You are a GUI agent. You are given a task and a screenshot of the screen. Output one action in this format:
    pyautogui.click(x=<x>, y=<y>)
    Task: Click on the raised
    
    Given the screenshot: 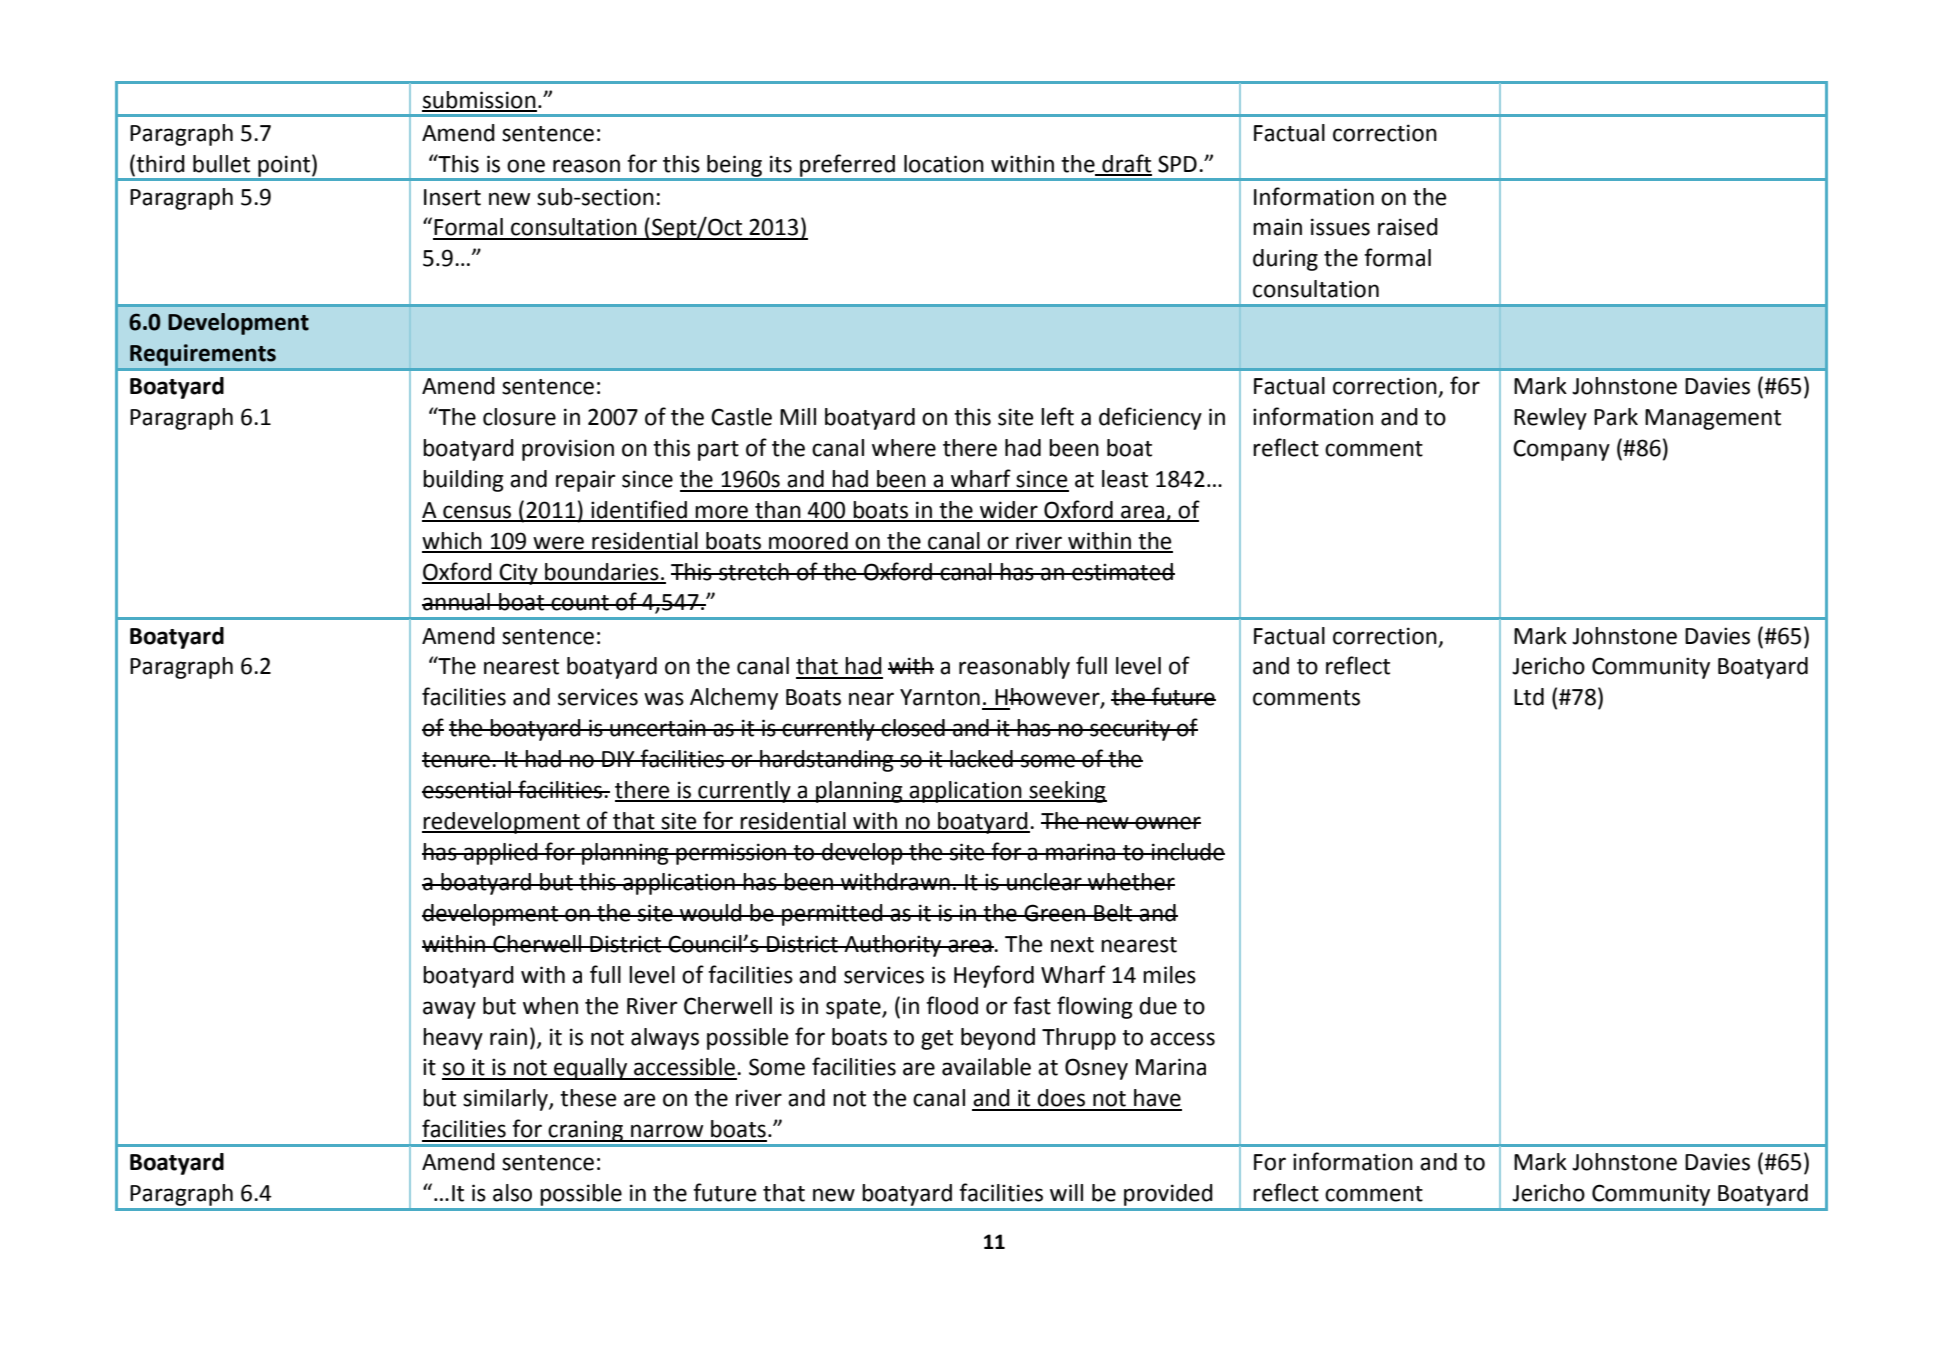 What is the action you would take?
    pyautogui.click(x=1408, y=227)
